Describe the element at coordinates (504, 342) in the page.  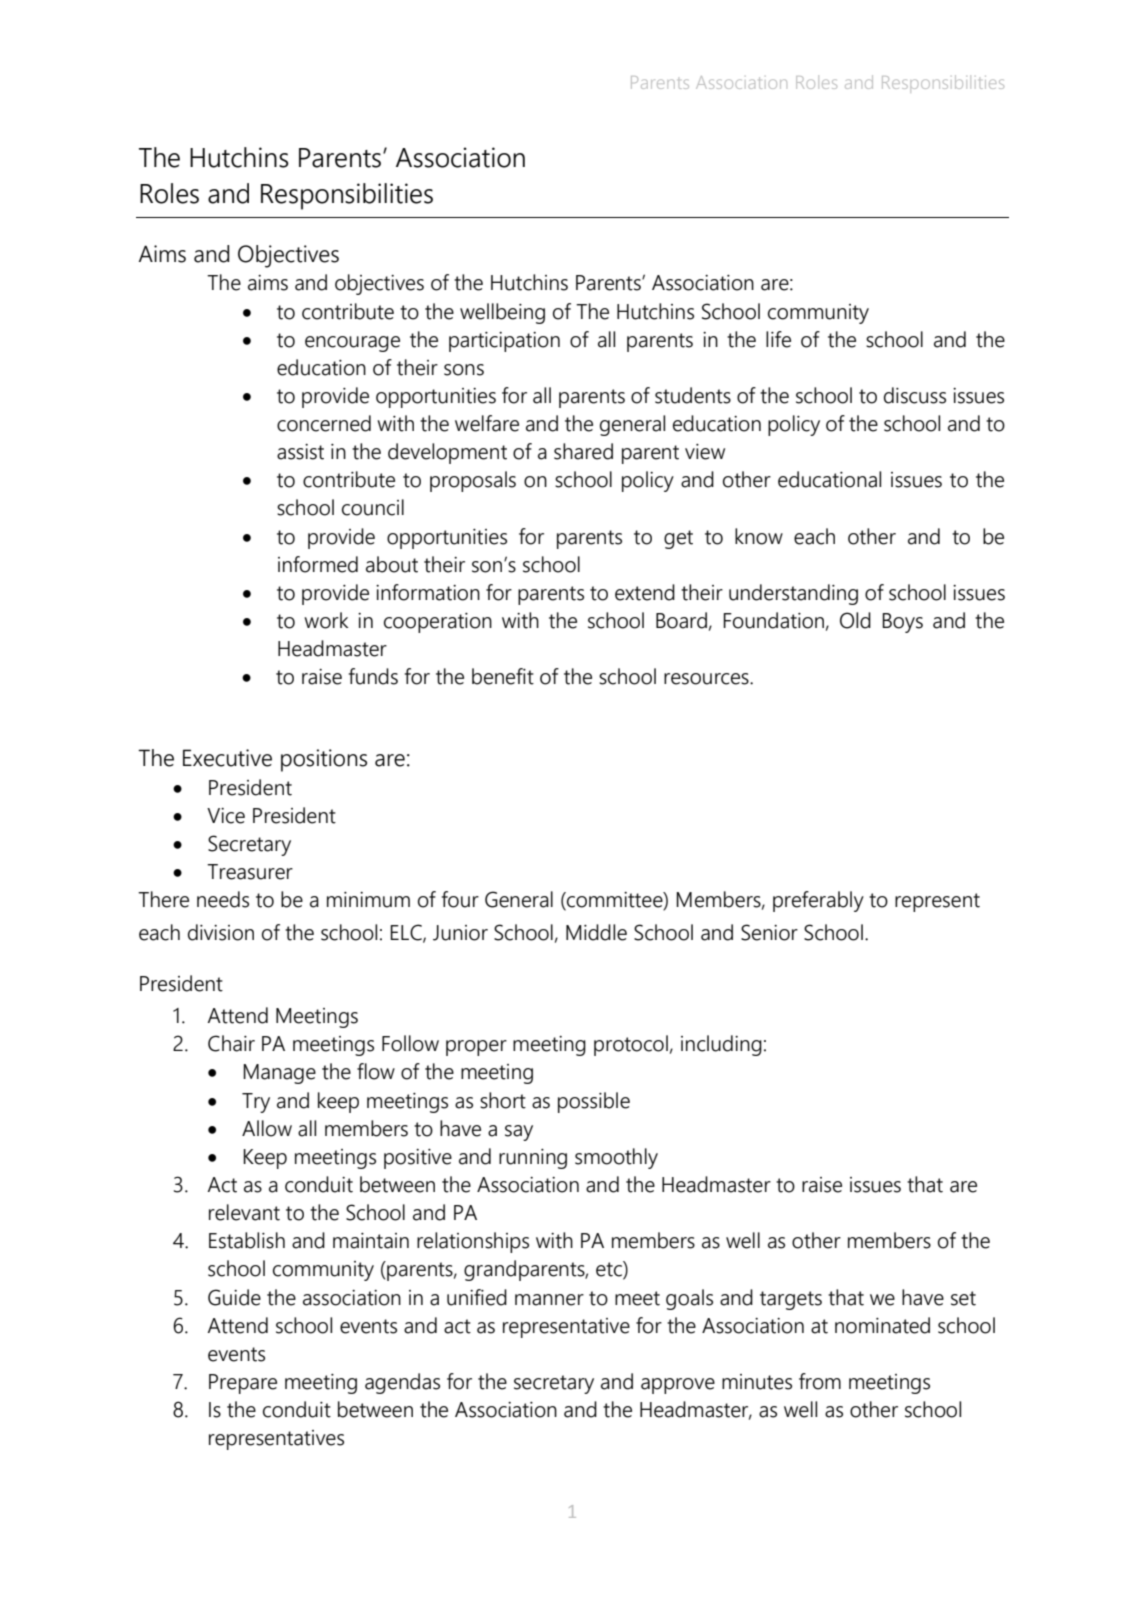
I see `participation` at that location.
